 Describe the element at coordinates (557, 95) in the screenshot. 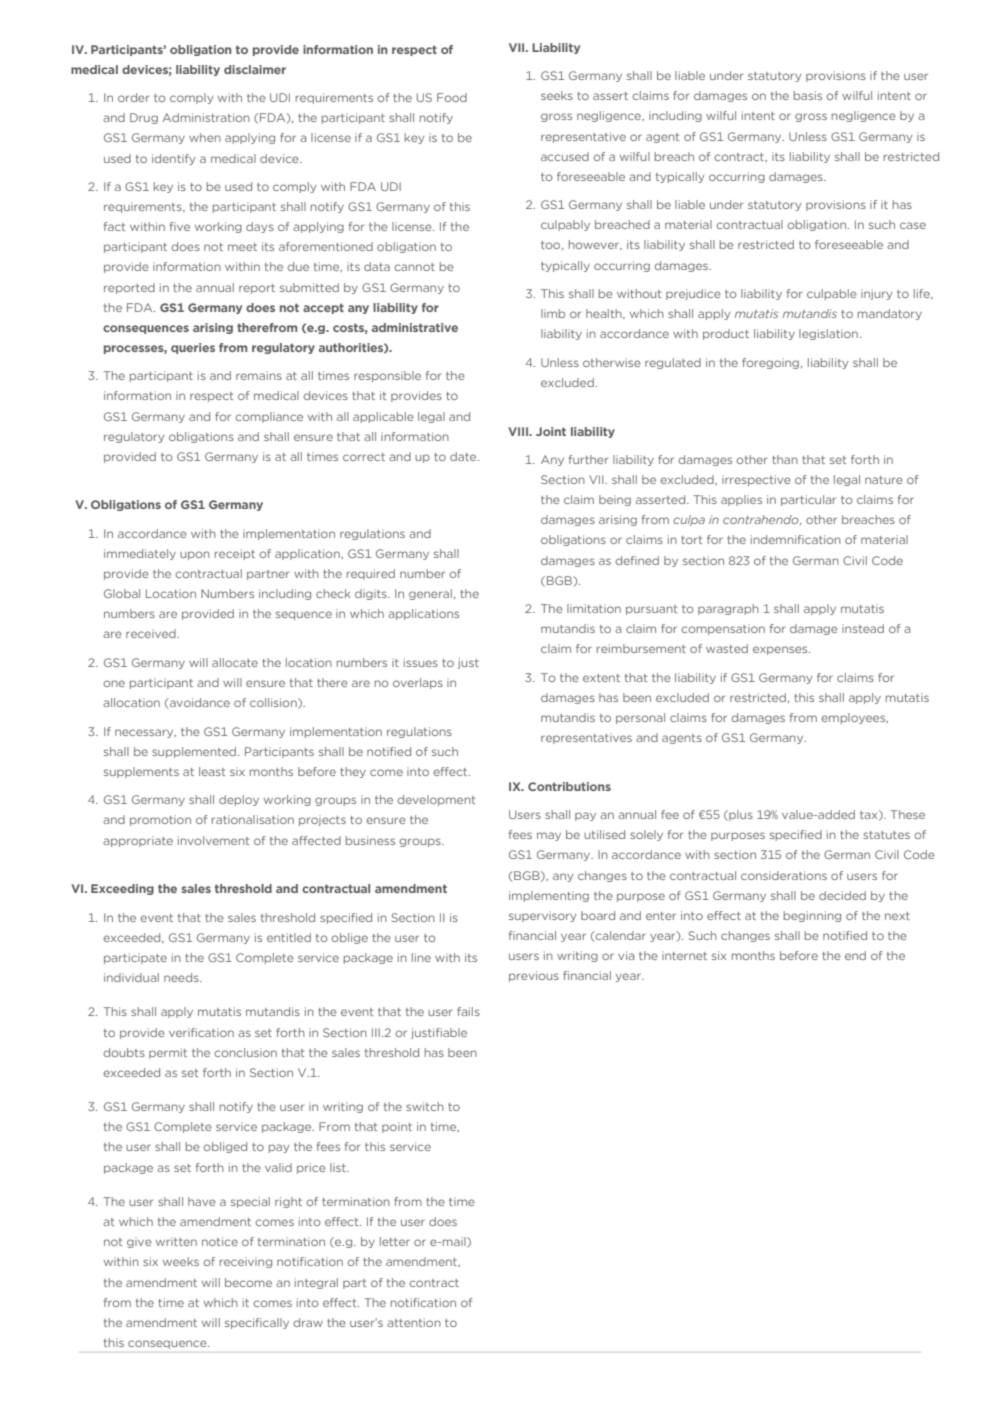

I see `seeks` at that location.
